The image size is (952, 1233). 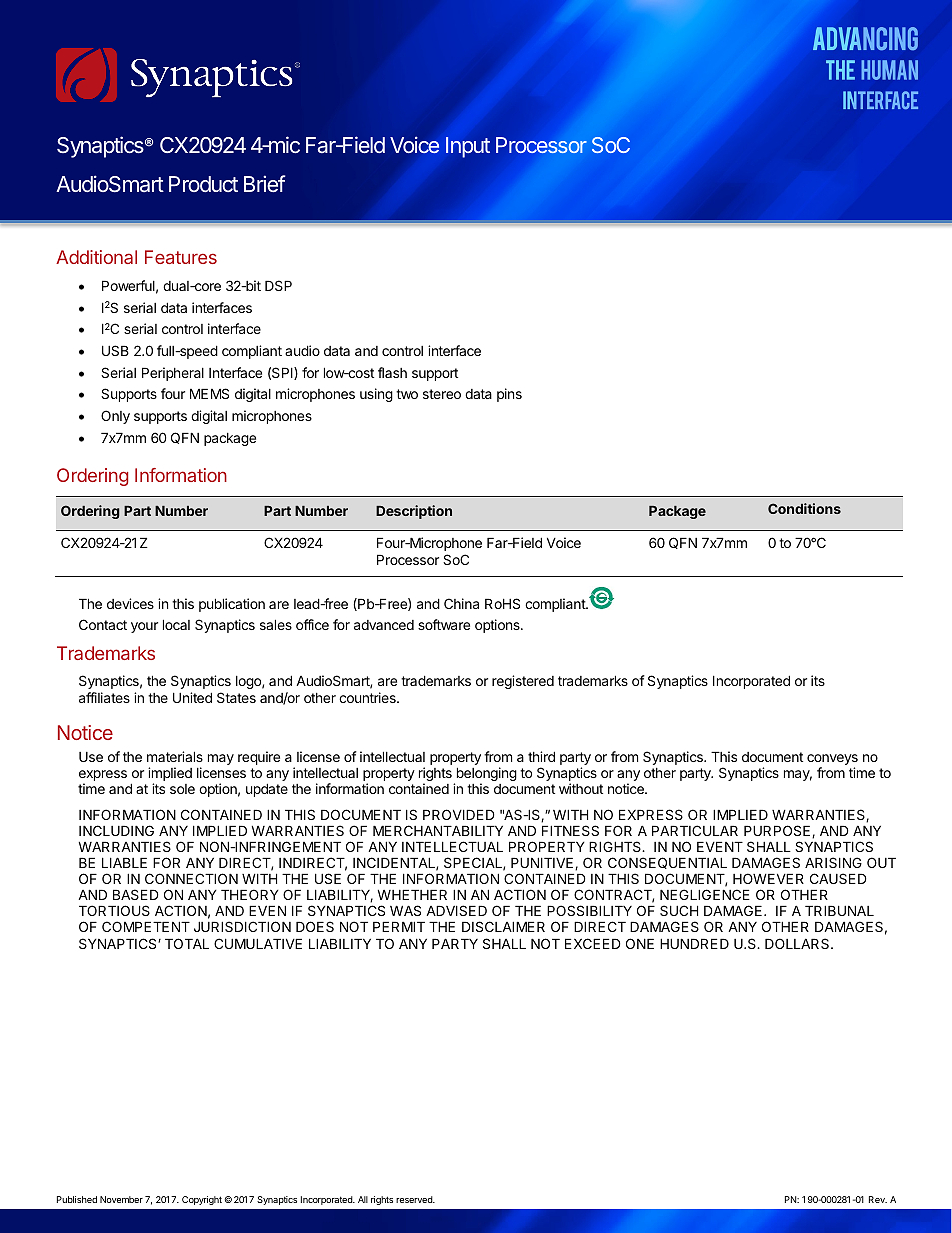 What do you see at coordinates (832, 761) in the image?
I see `conveys` at bounding box center [832, 761].
